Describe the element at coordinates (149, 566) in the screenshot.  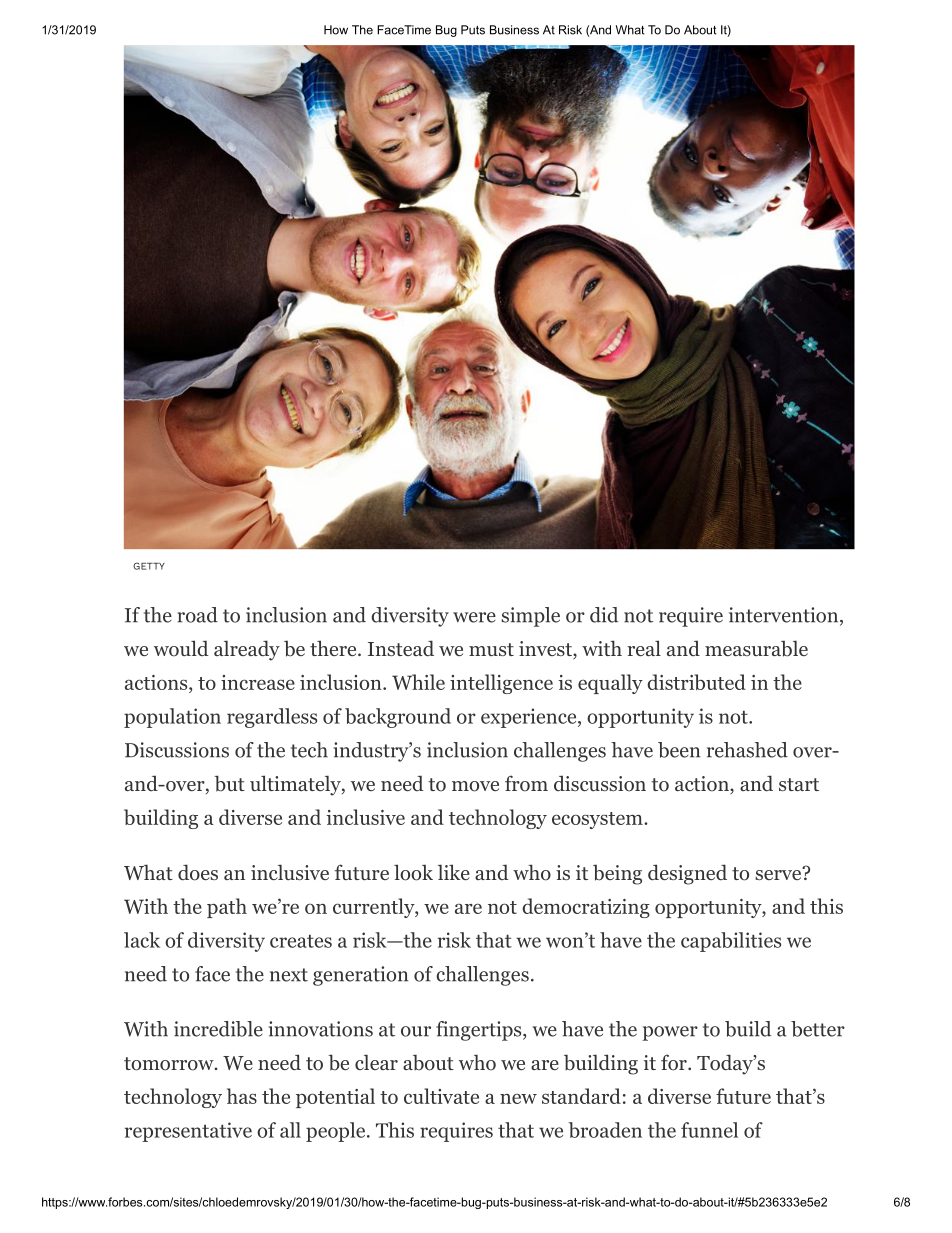
I see `GETTY` at that location.
